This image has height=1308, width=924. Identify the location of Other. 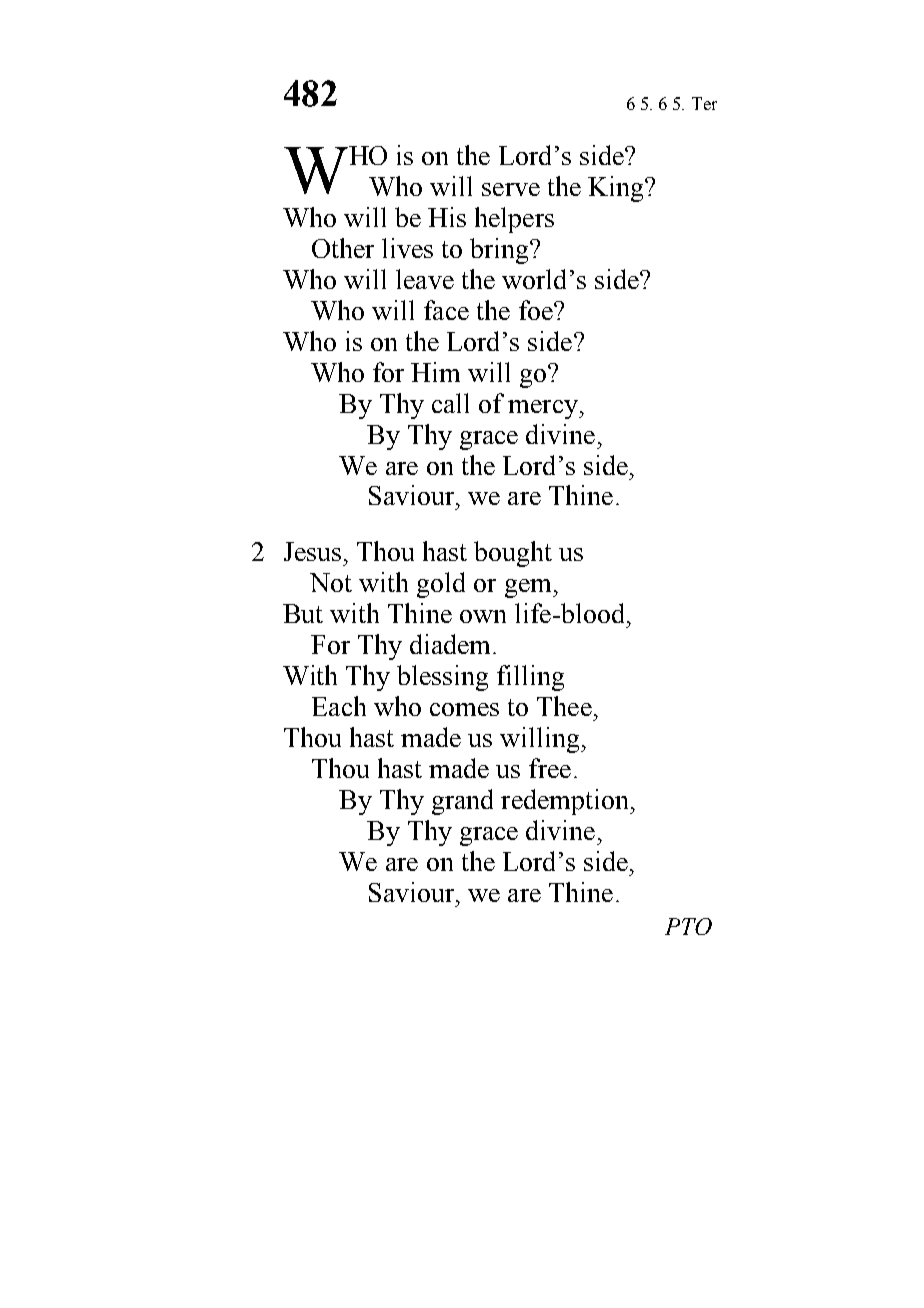
(343, 248).
